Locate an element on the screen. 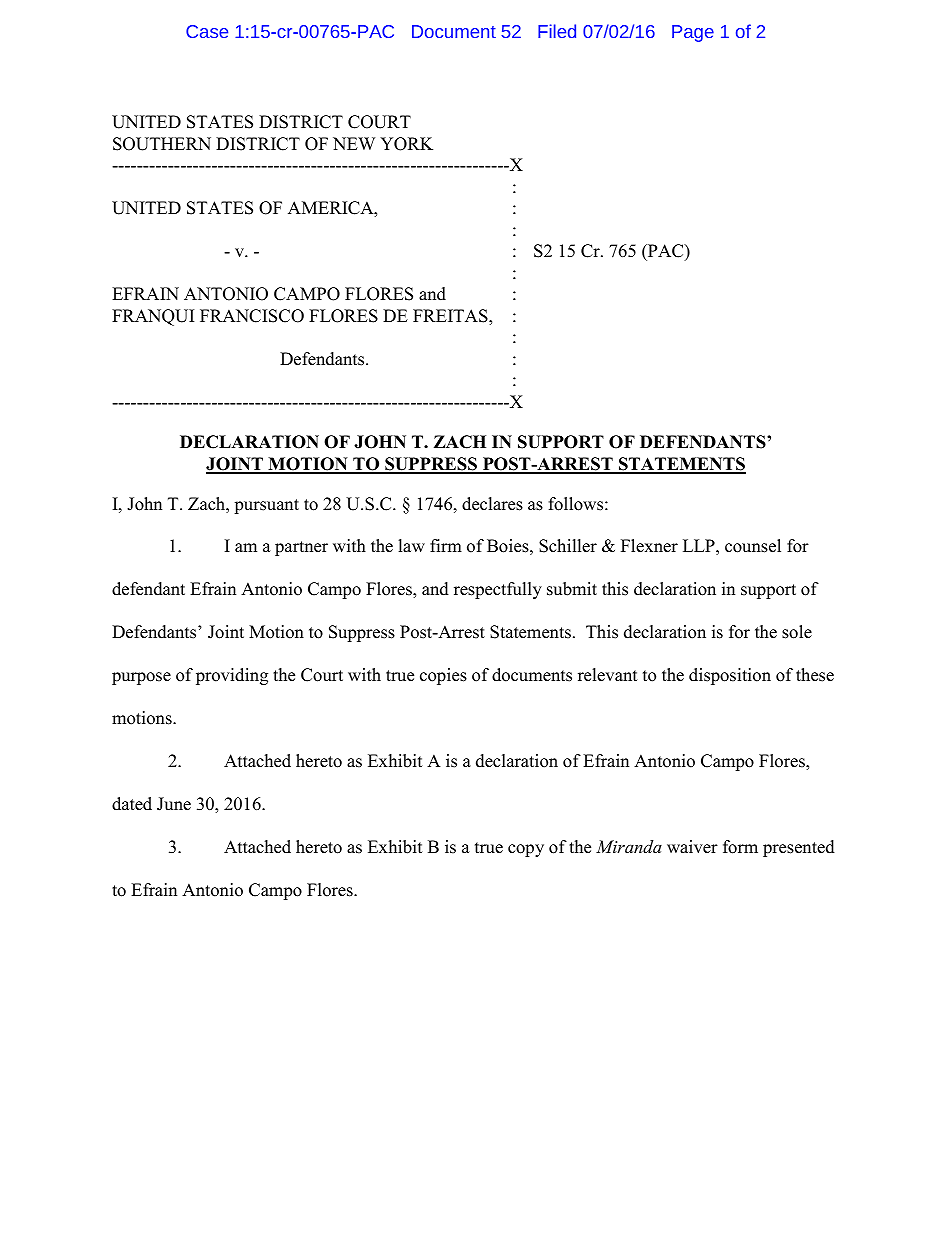 The image size is (952, 1233). declares is located at coordinates (492, 504).
